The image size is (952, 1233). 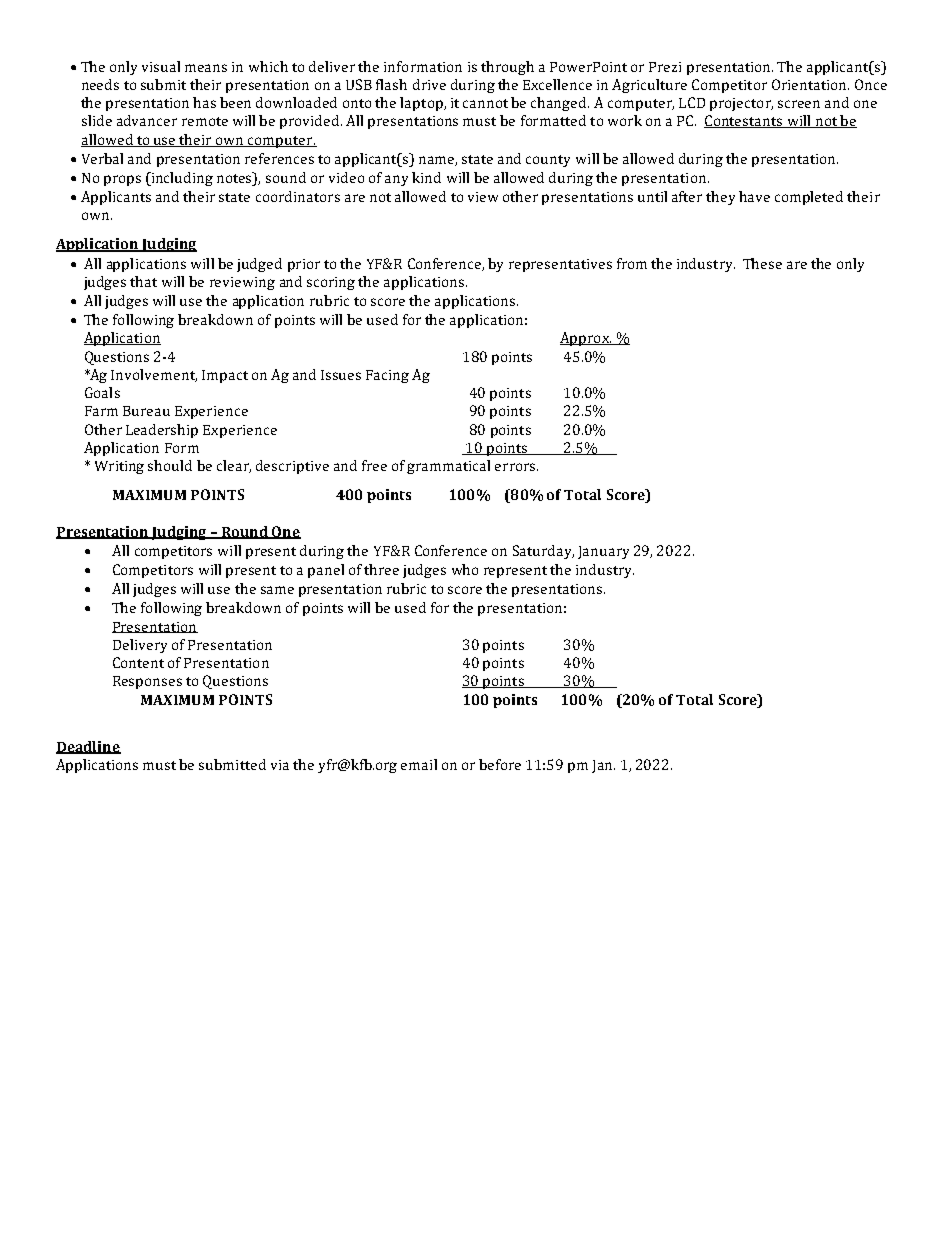 I want to click on email, so click(x=419, y=764).
